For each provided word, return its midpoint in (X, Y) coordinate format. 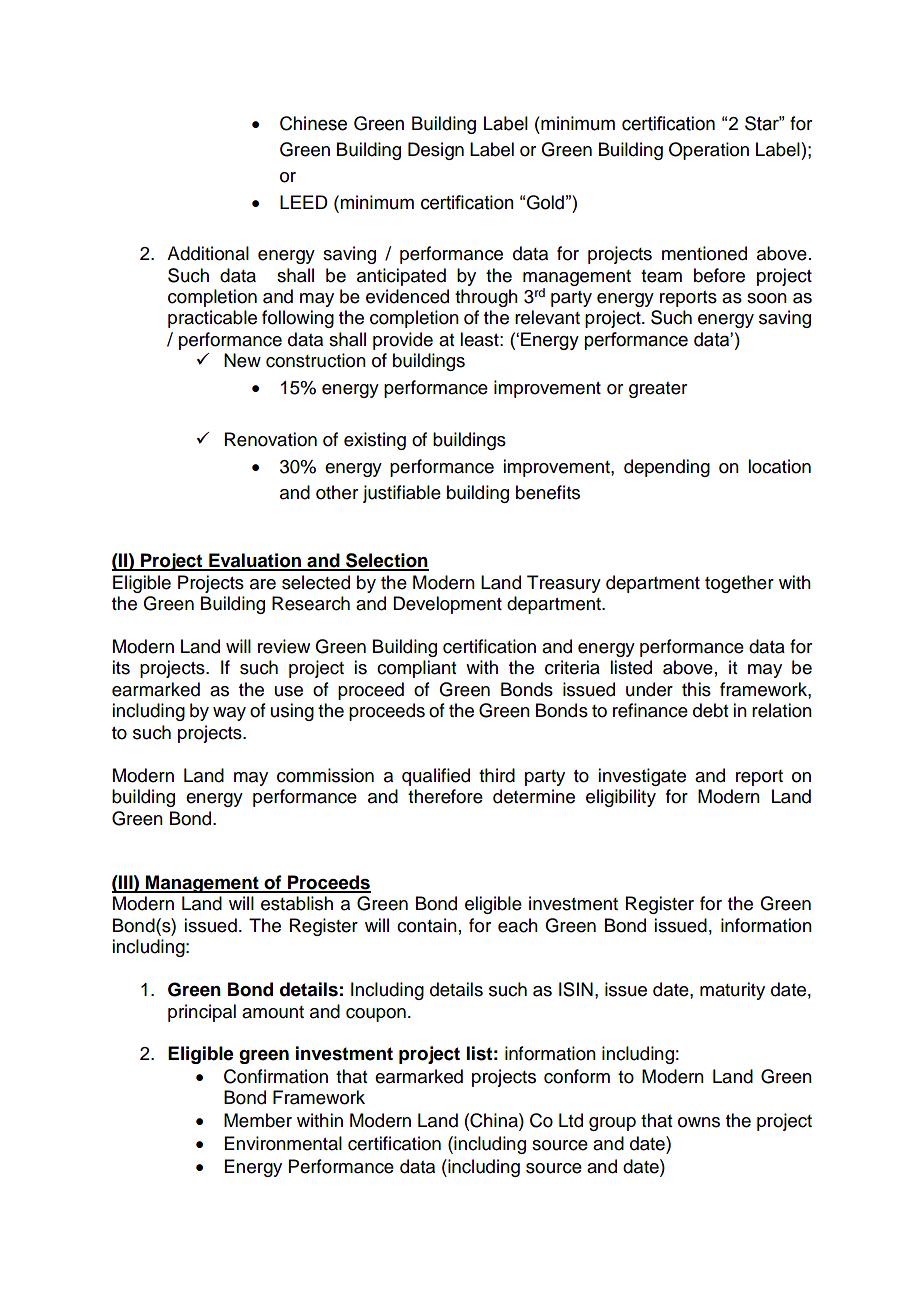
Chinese (313, 123)
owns (699, 1122)
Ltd (571, 1120)
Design (436, 151)
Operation (709, 151)
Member (258, 1120)
